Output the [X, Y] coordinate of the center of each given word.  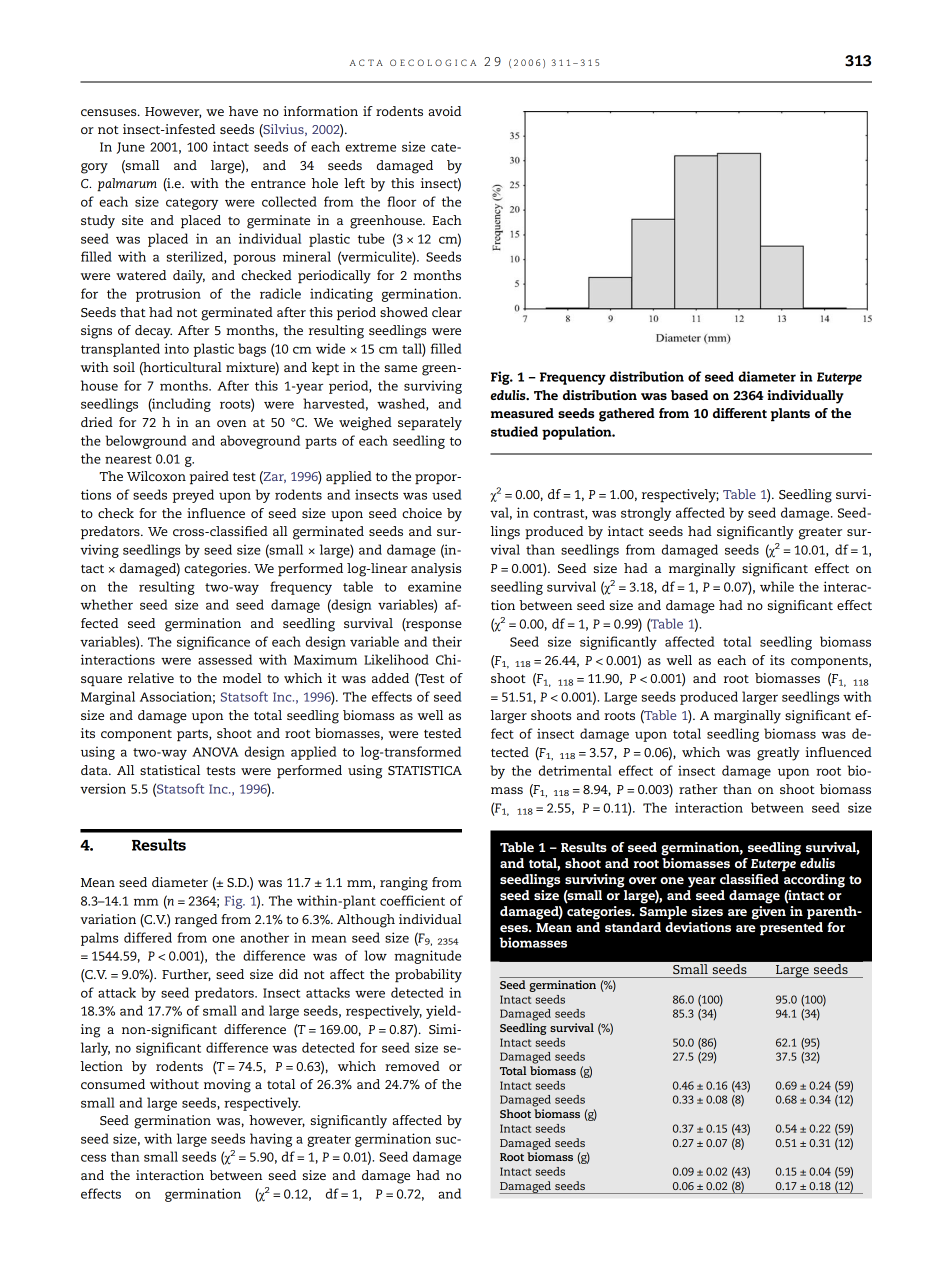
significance [213, 643]
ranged [196, 921]
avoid [444, 111]
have [243, 111]
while [777, 586]
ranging [404, 884]
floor [401, 201]
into [176, 348]
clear [447, 312]
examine [434, 586]
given [769, 911]
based [689, 395]
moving [227, 1086]
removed [412, 1066]
